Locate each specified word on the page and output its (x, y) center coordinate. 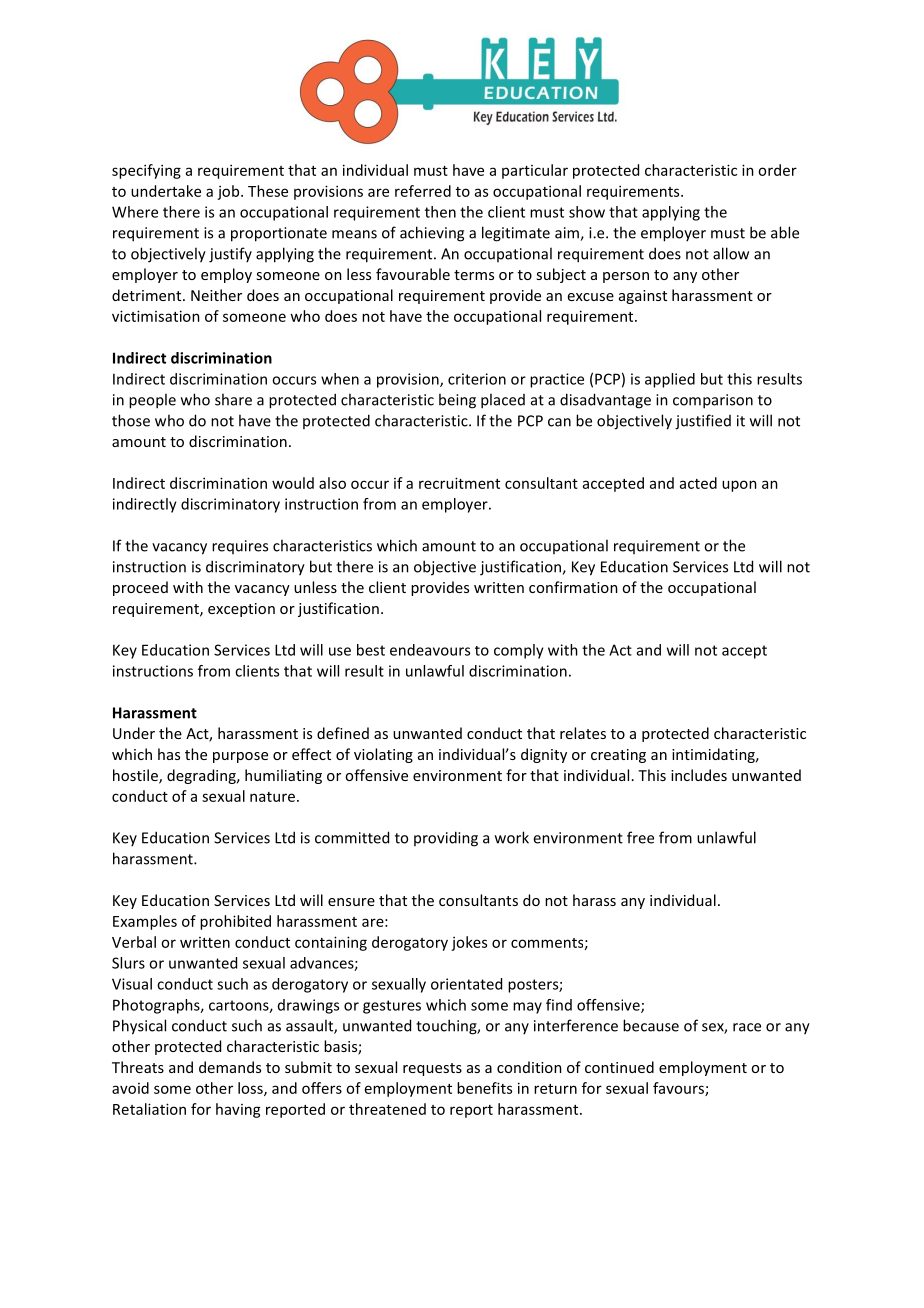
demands (230, 1067)
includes (699, 775)
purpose (240, 757)
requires (240, 547)
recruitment (459, 483)
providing (446, 839)
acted (698, 483)
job (229, 192)
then (440, 212)
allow (731, 253)
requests (432, 1069)
